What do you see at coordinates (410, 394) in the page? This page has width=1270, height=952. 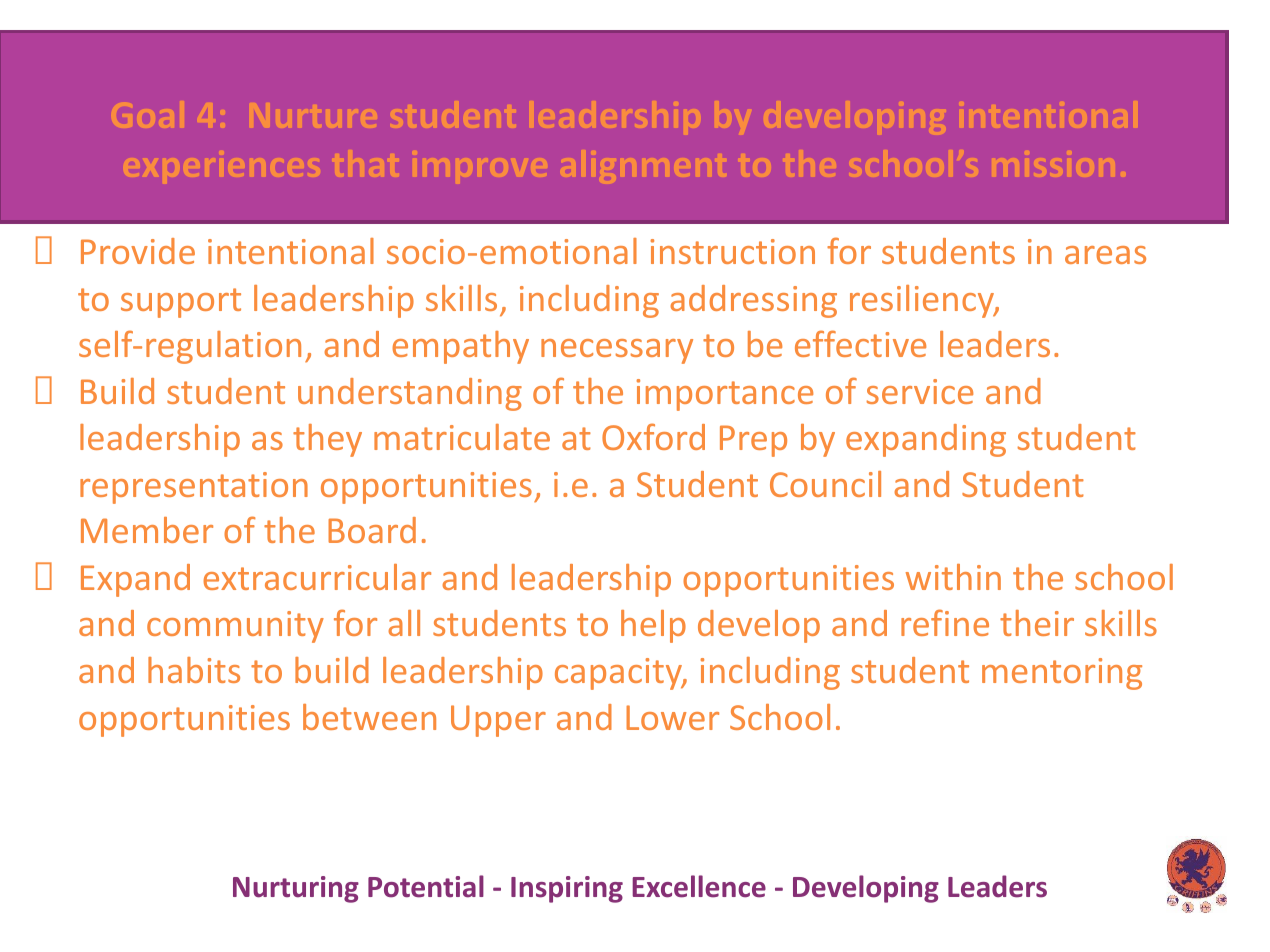 I see `understanding` at bounding box center [410, 394].
